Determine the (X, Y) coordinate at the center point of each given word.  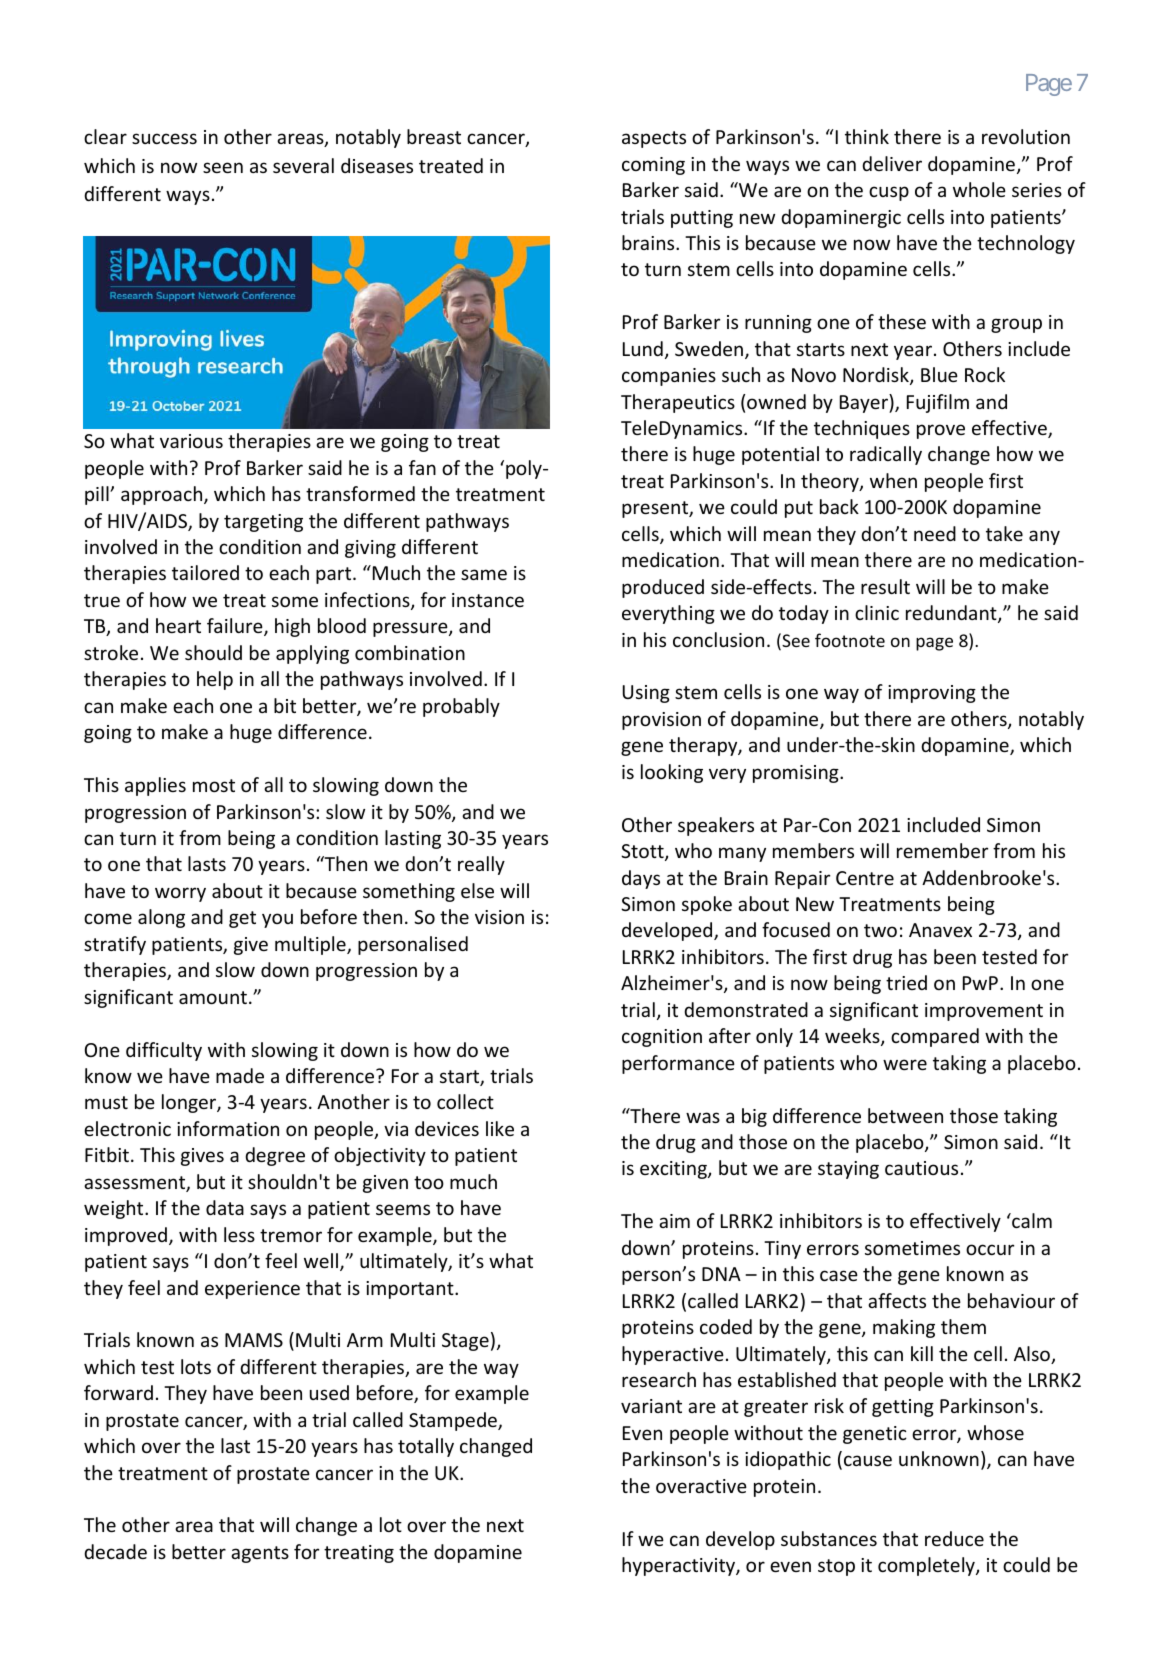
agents (260, 1554)
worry (180, 894)
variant (651, 1406)
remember (942, 850)
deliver (892, 163)
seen (223, 167)
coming (653, 166)
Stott (643, 852)
